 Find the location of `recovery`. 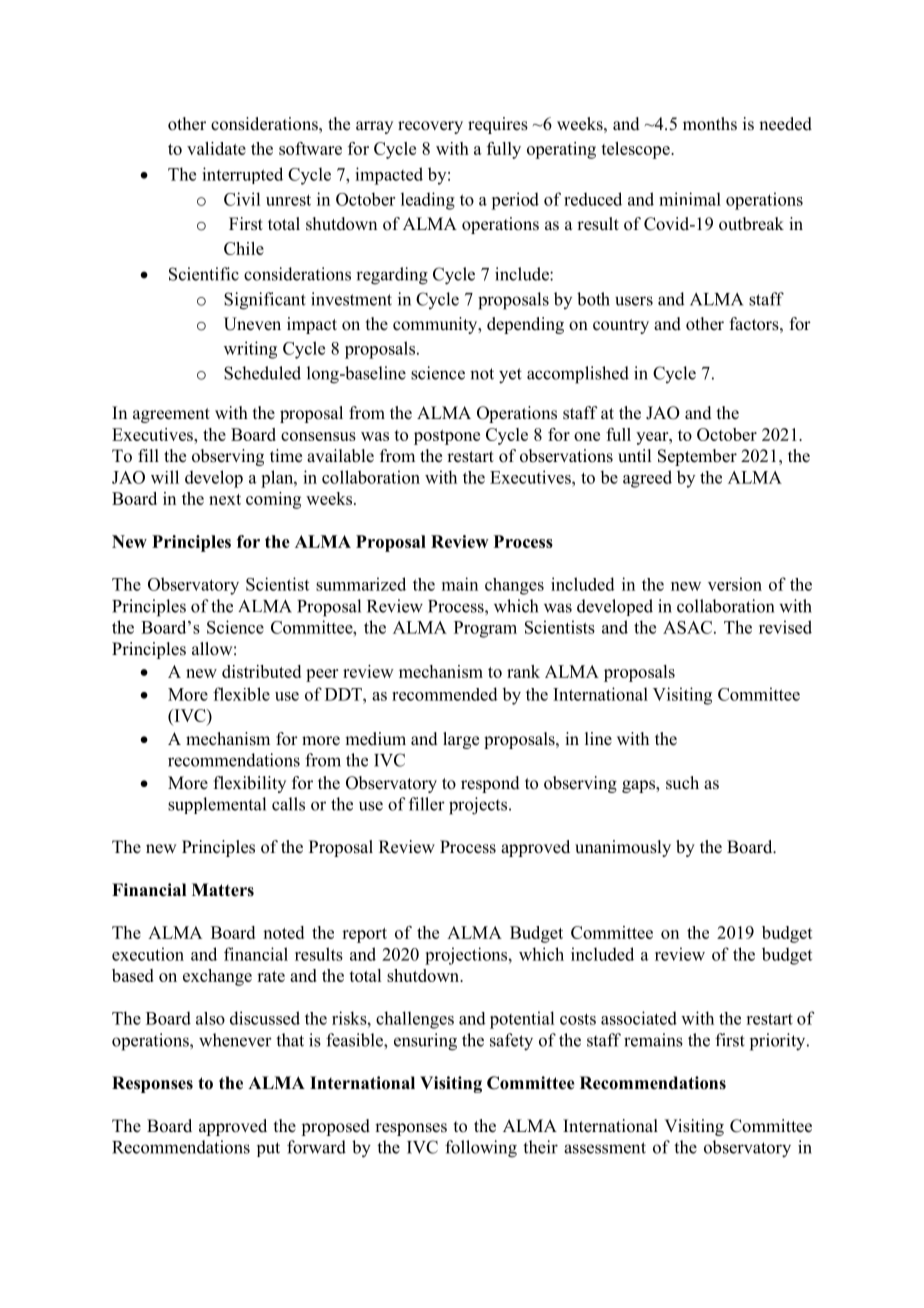

recovery is located at coordinates (430, 127).
